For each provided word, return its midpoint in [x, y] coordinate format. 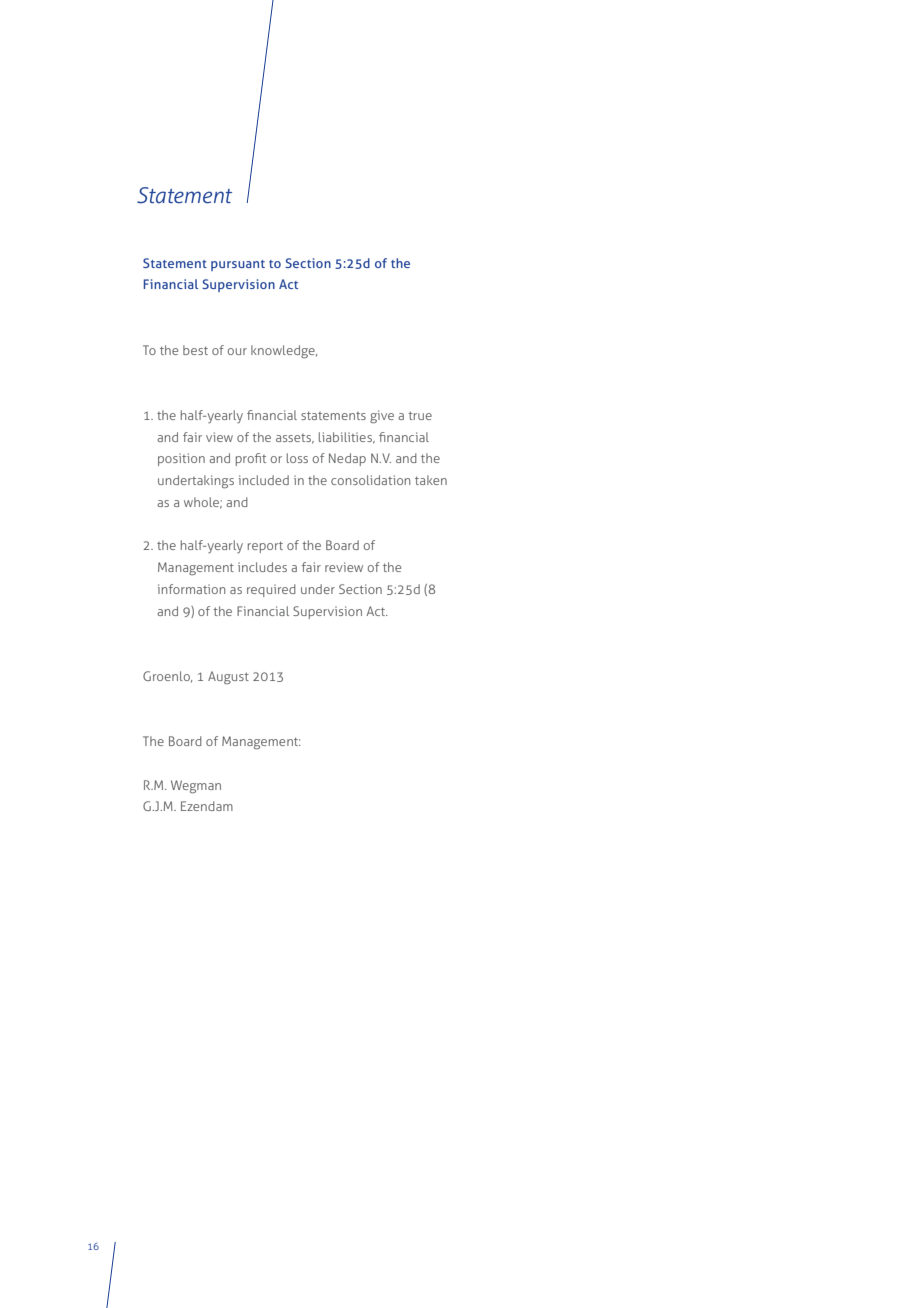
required [271, 590]
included [264, 480]
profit [251, 459]
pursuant [238, 265]
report [265, 547]
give [382, 417]
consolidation [370, 480]
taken [431, 480]
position [181, 459]
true [420, 415]
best [195, 350]
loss [297, 458]
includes [262, 567]
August [228, 678]
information [191, 589]
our [237, 351]
